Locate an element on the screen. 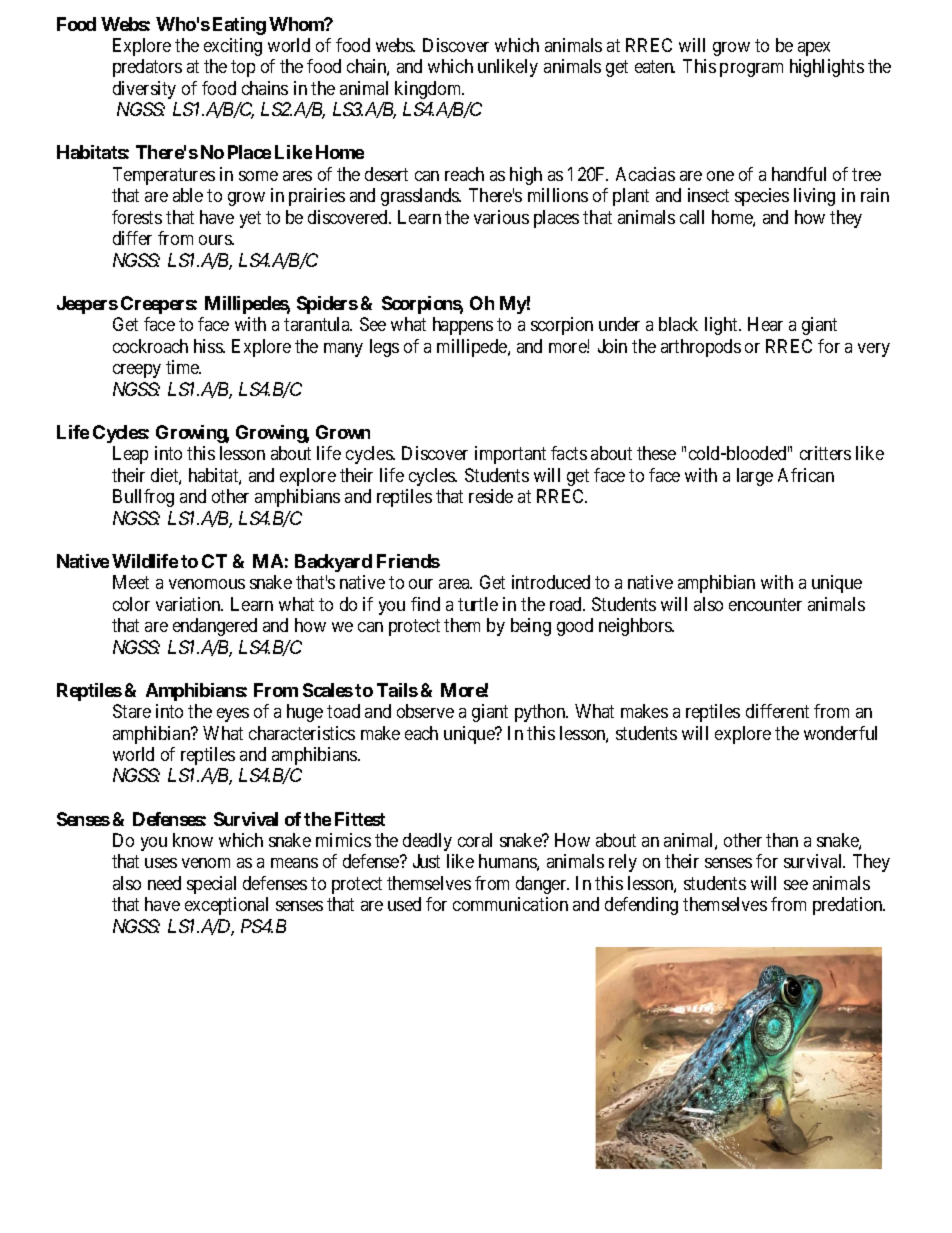 This screenshot has width=952, height=1233. apex is located at coordinates (814, 49).
